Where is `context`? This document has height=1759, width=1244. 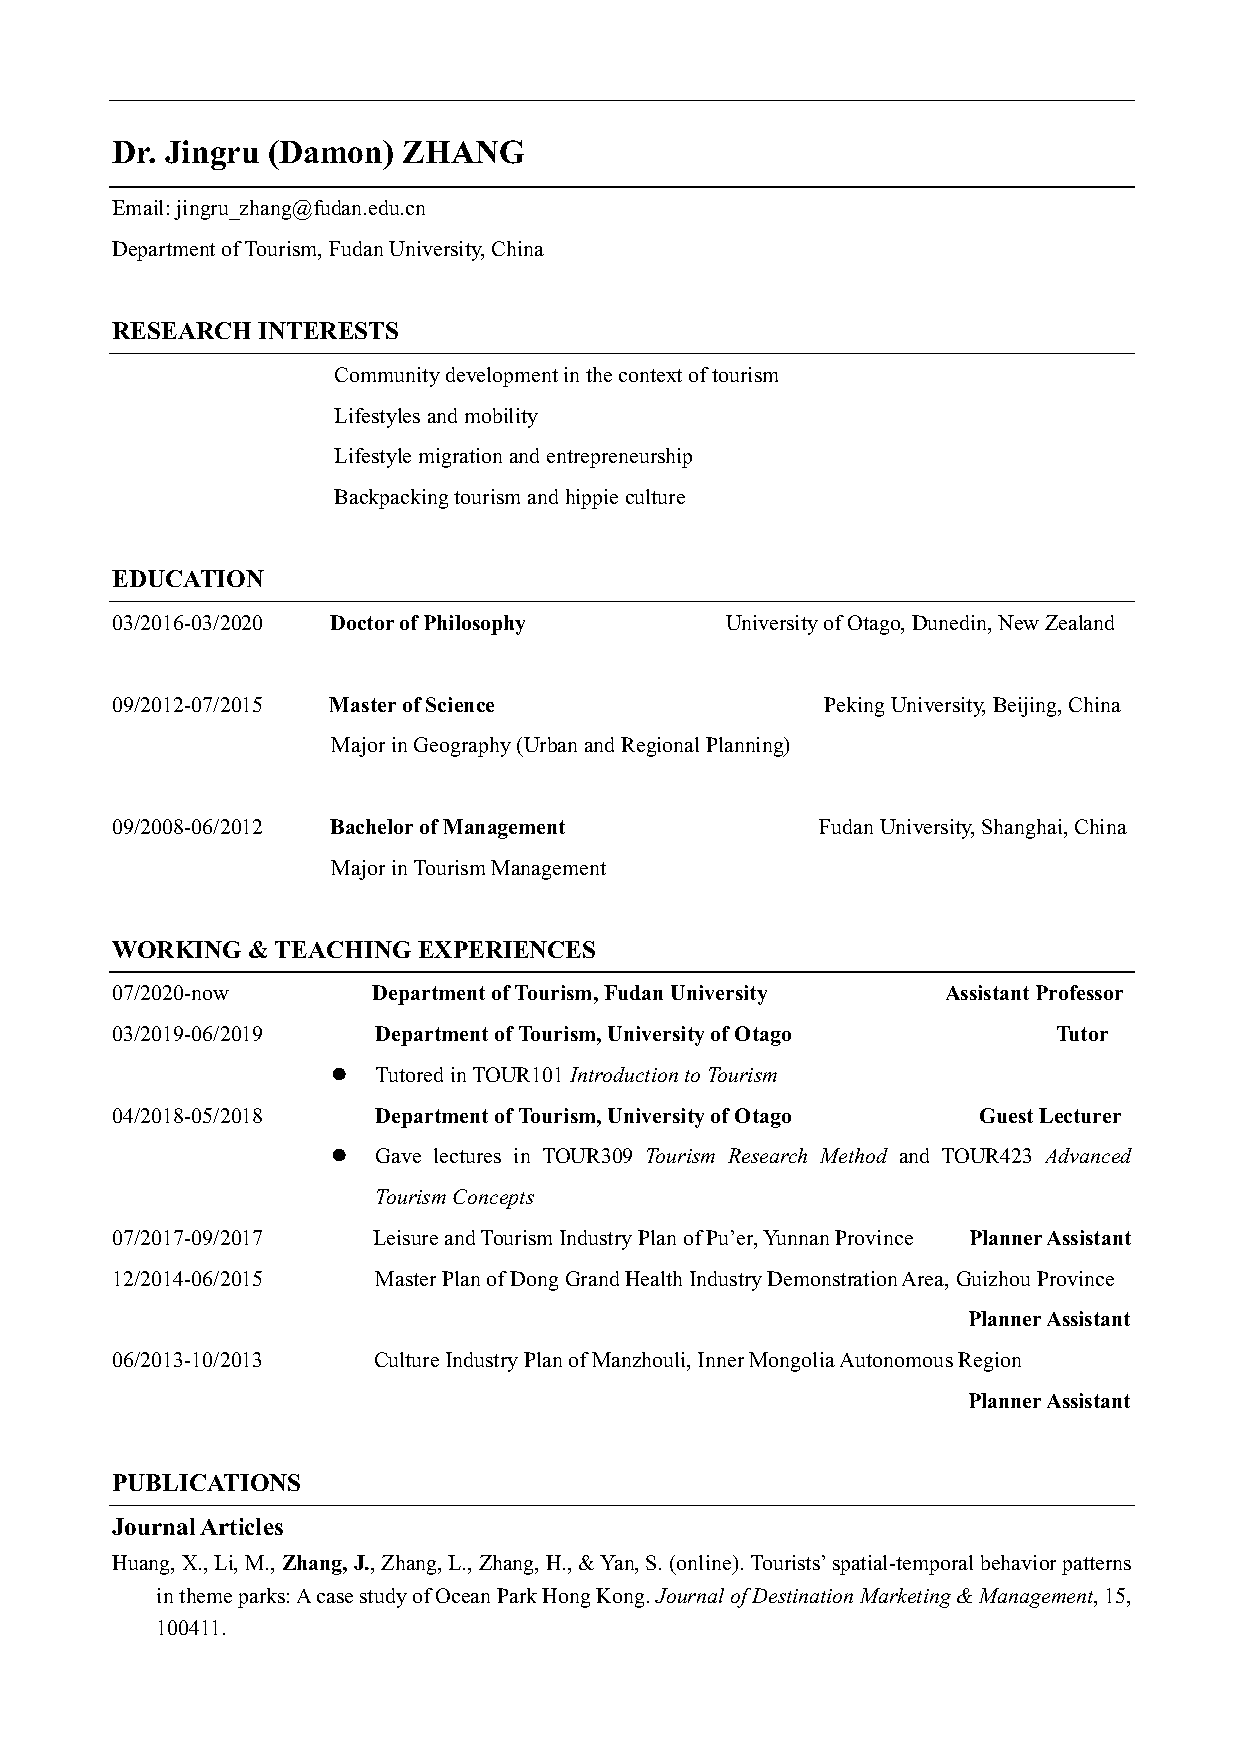 context is located at coordinates (650, 375).
